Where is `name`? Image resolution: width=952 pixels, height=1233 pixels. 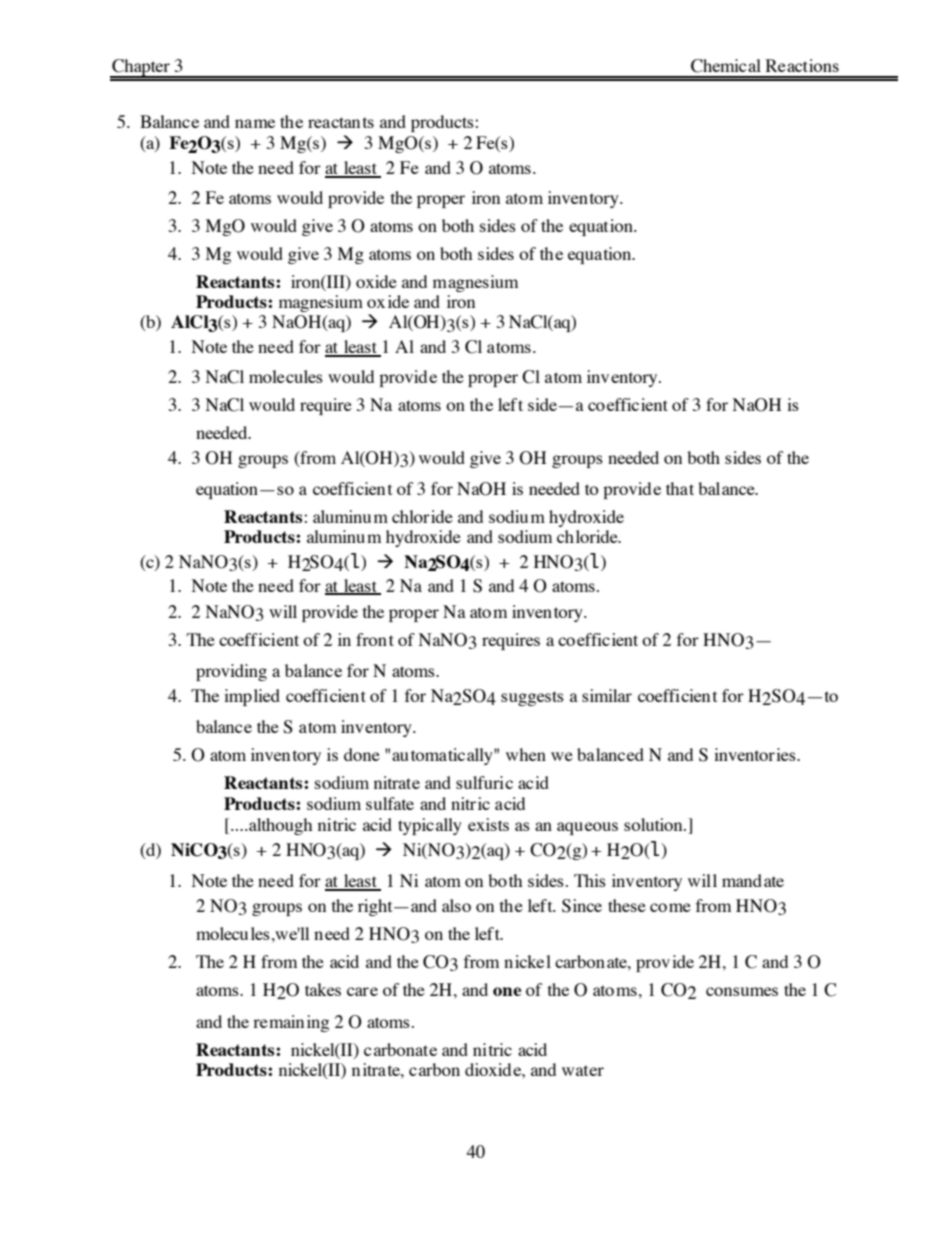 name is located at coordinates (255, 123).
